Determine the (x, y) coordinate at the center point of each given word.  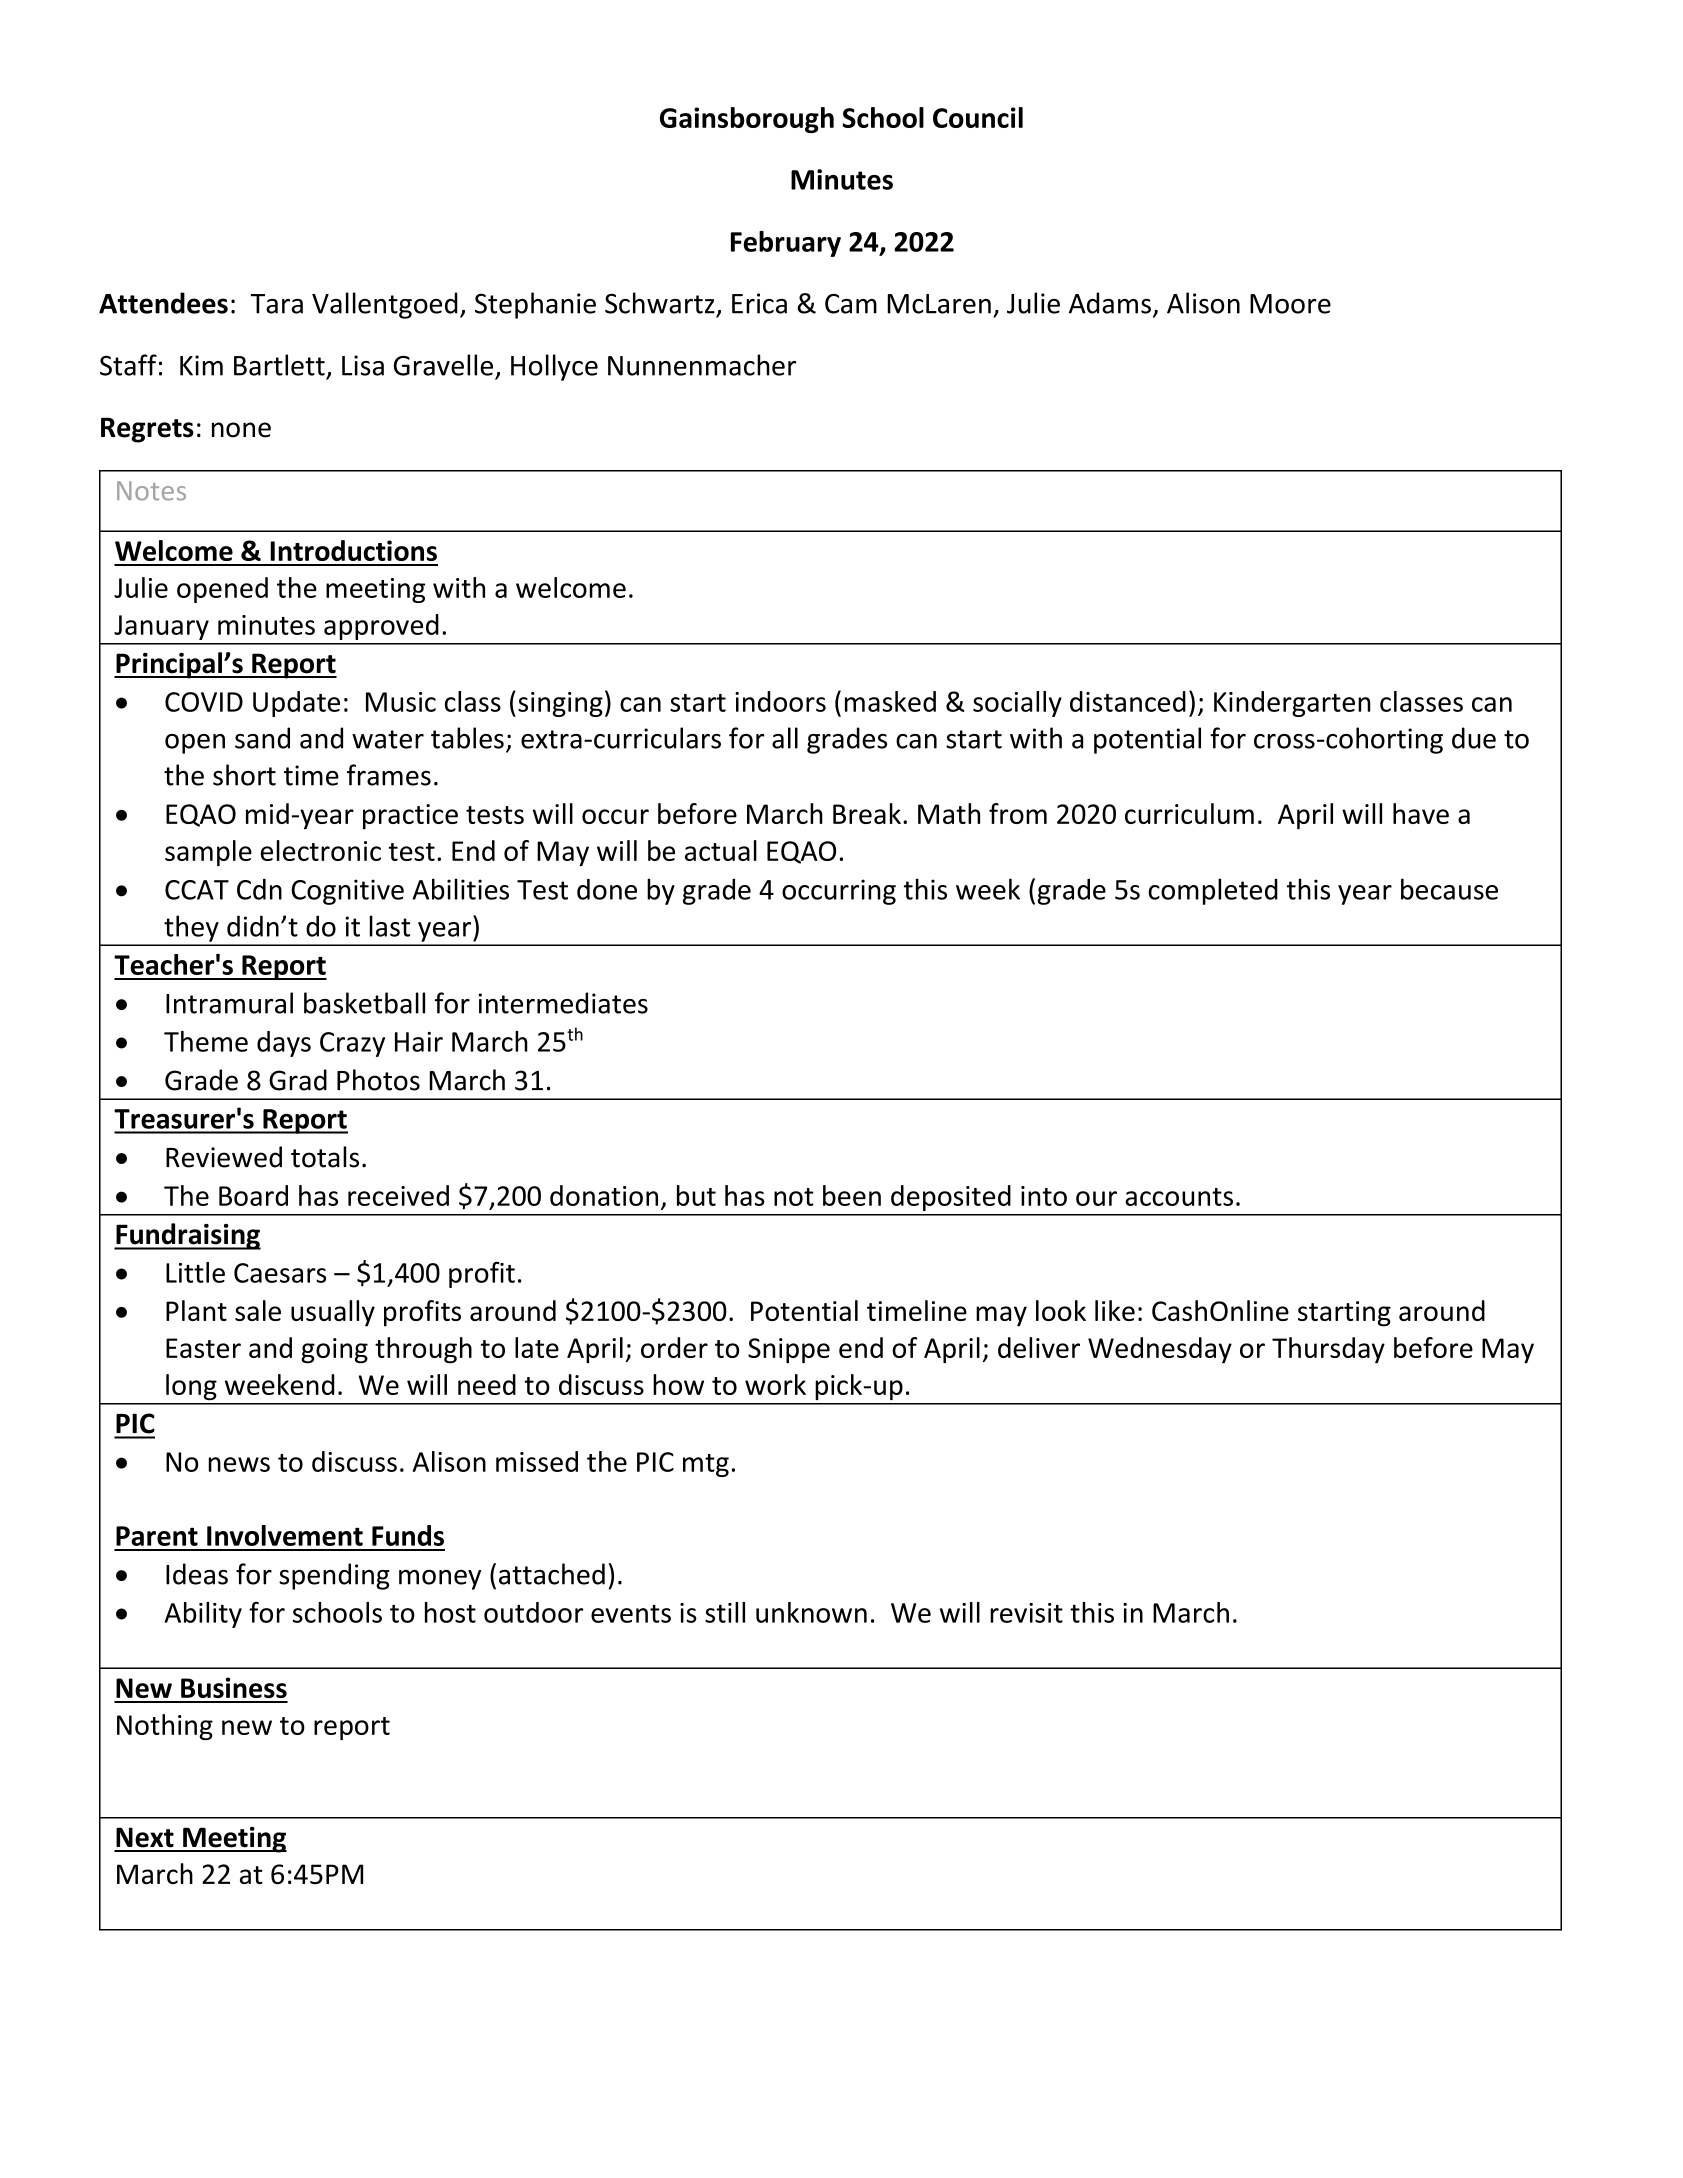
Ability (203, 1615)
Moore (1290, 304)
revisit (1026, 1613)
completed (1213, 891)
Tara (276, 304)
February (786, 244)
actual (721, 850)
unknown (811, 1612)
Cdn (259, 889)
